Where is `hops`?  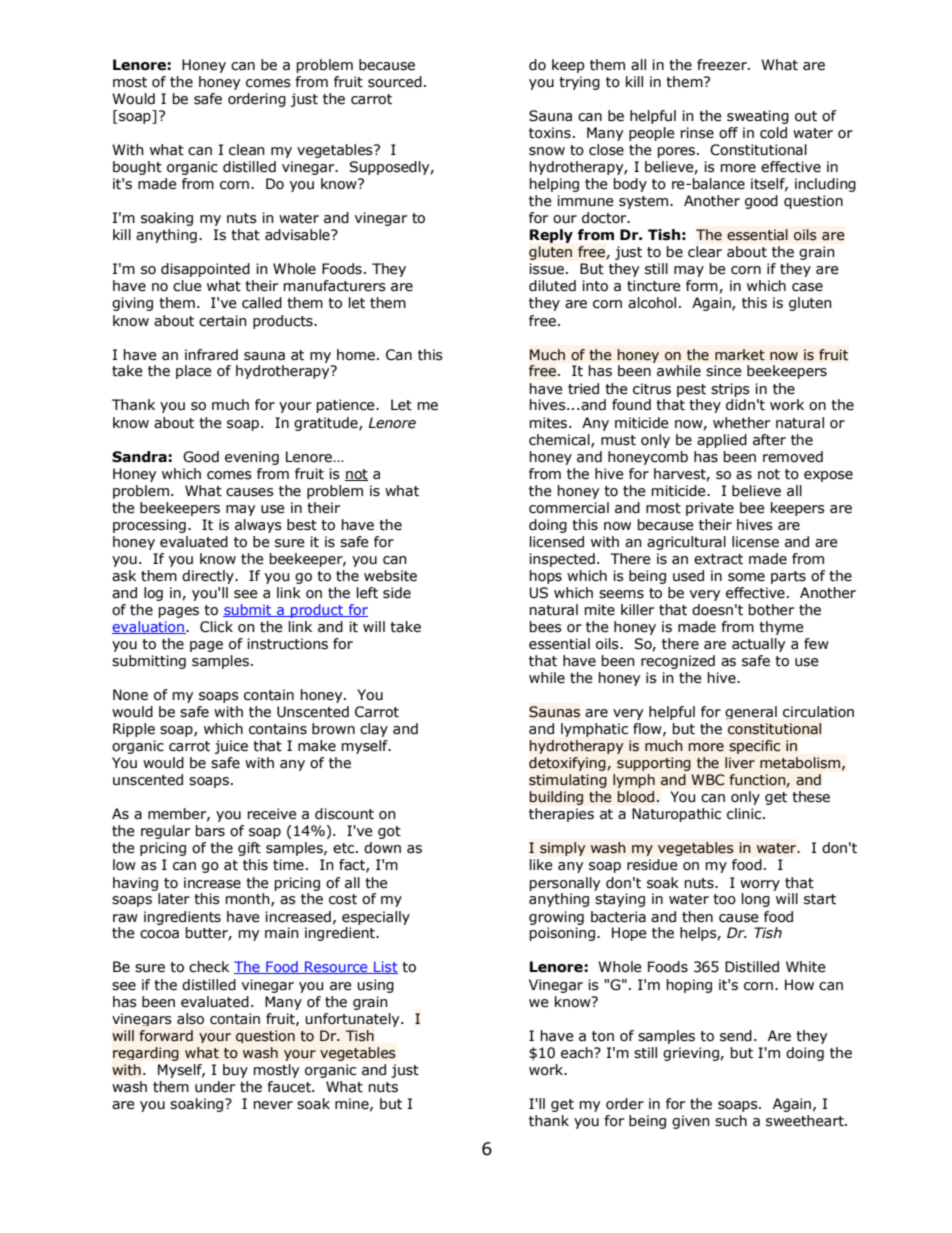
hops is located at coordinates (546, 577).
